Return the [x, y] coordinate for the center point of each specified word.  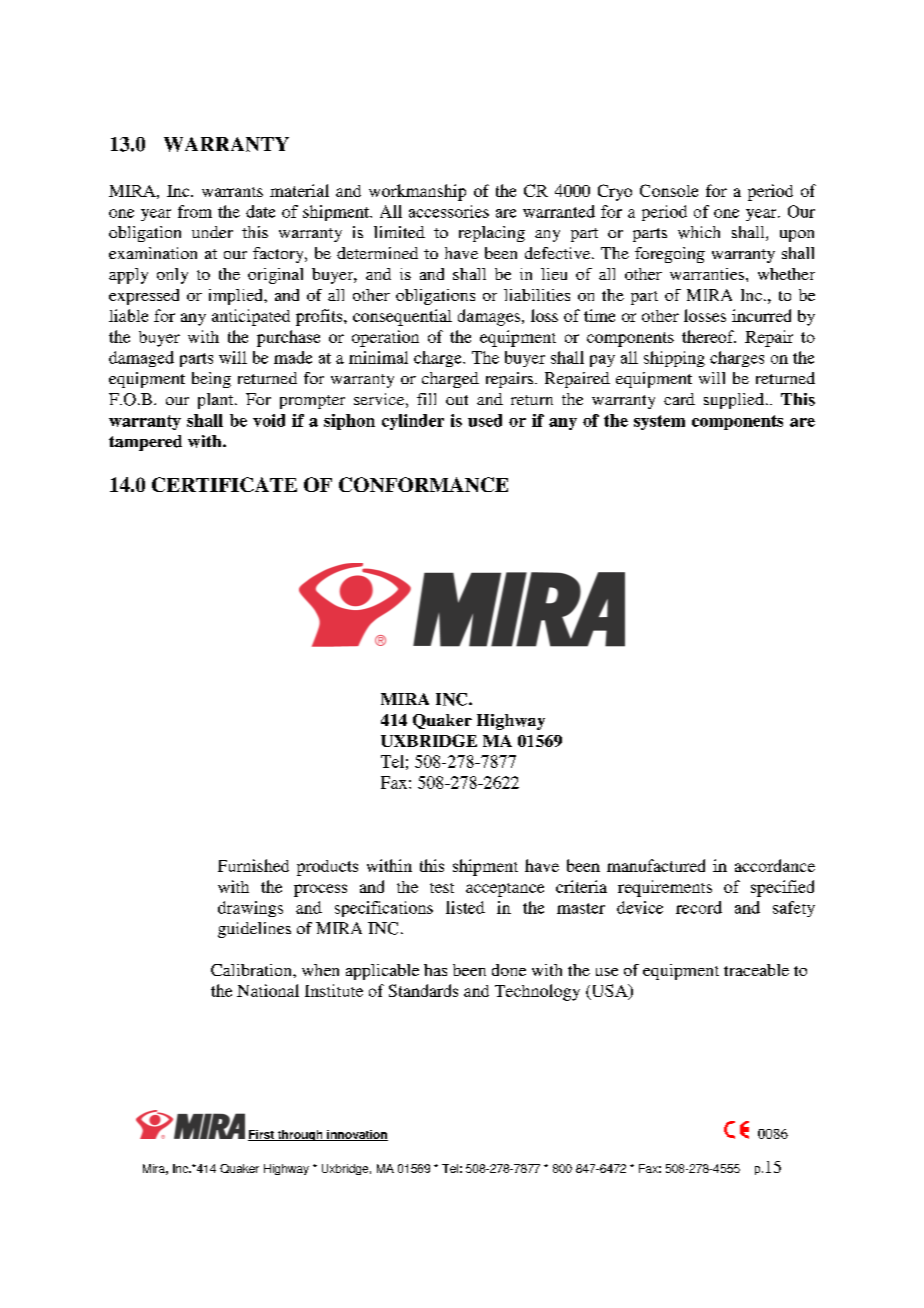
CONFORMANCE [423, 484]
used [485, 420]
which [699, 232]
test [442, 888]
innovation [356, 1135]
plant [217, 401]
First [262, 1135]
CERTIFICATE [224, 484]
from [195, 211]
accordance [775, 865]
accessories [449, 211]
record [699, 907]
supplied [734, 401]
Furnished [253, 865]
